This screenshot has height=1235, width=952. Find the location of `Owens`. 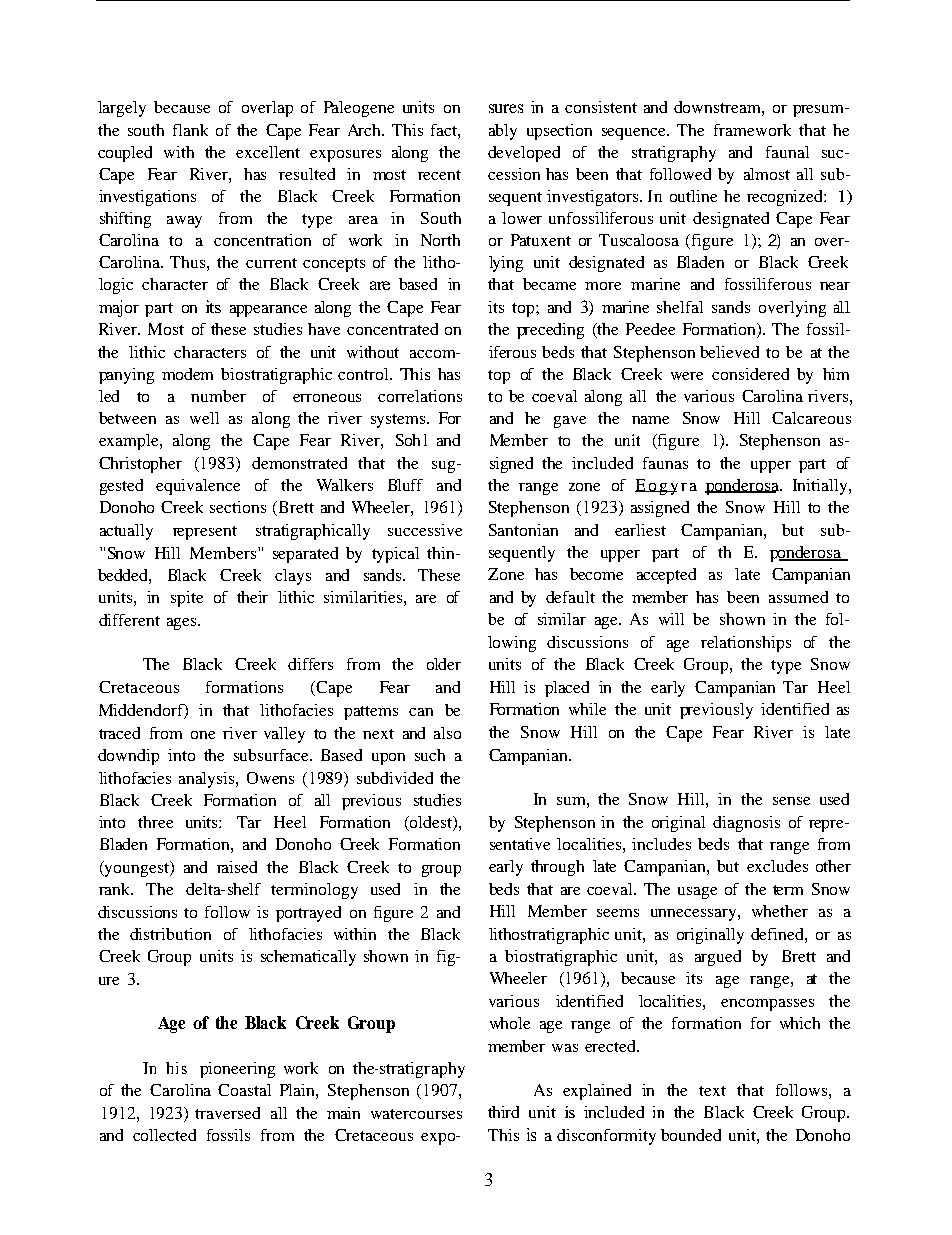

Owens is located at coordinates (270, 778).
